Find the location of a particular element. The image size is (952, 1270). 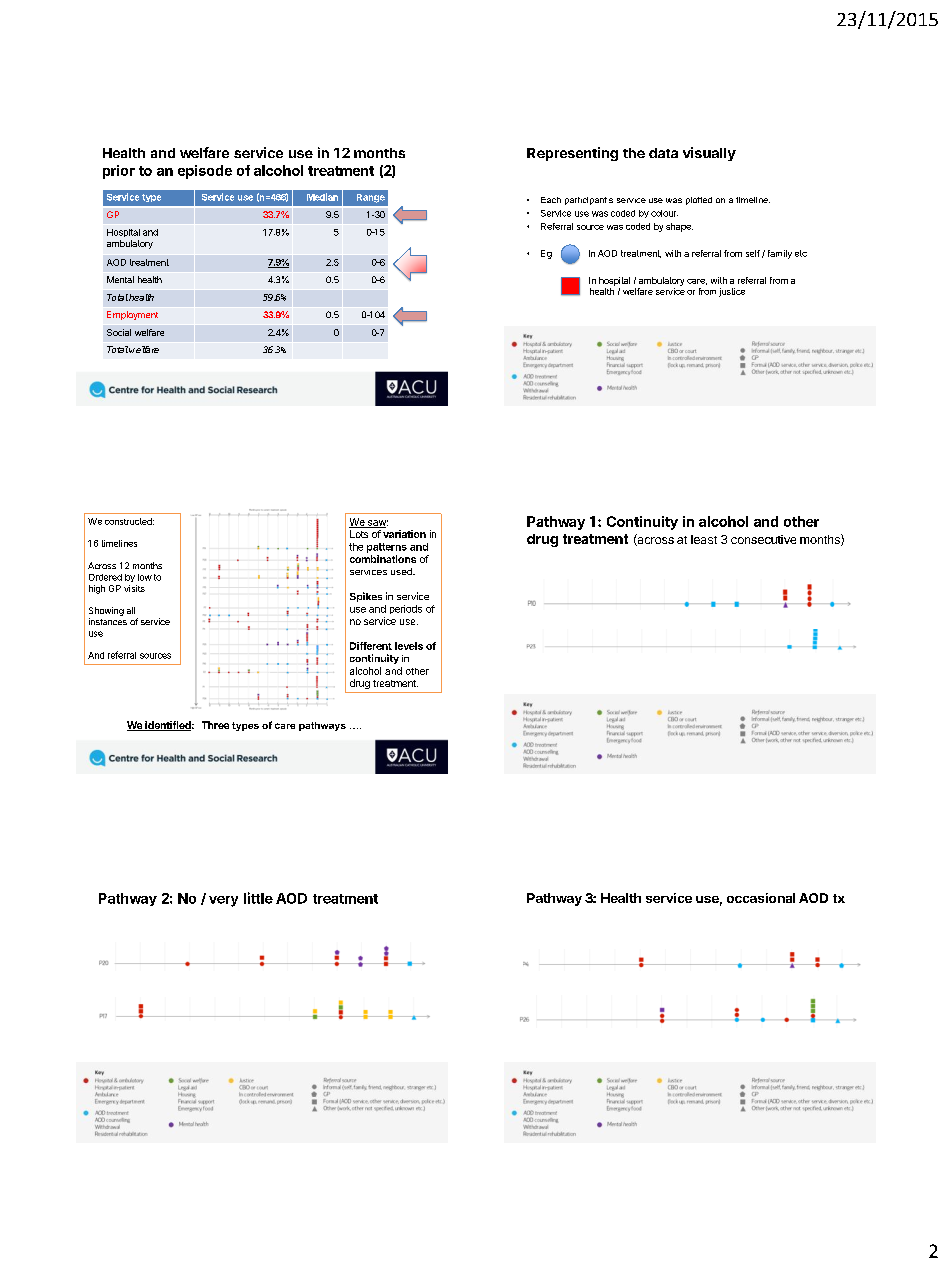

visits is located at coordinates (134, 588).
